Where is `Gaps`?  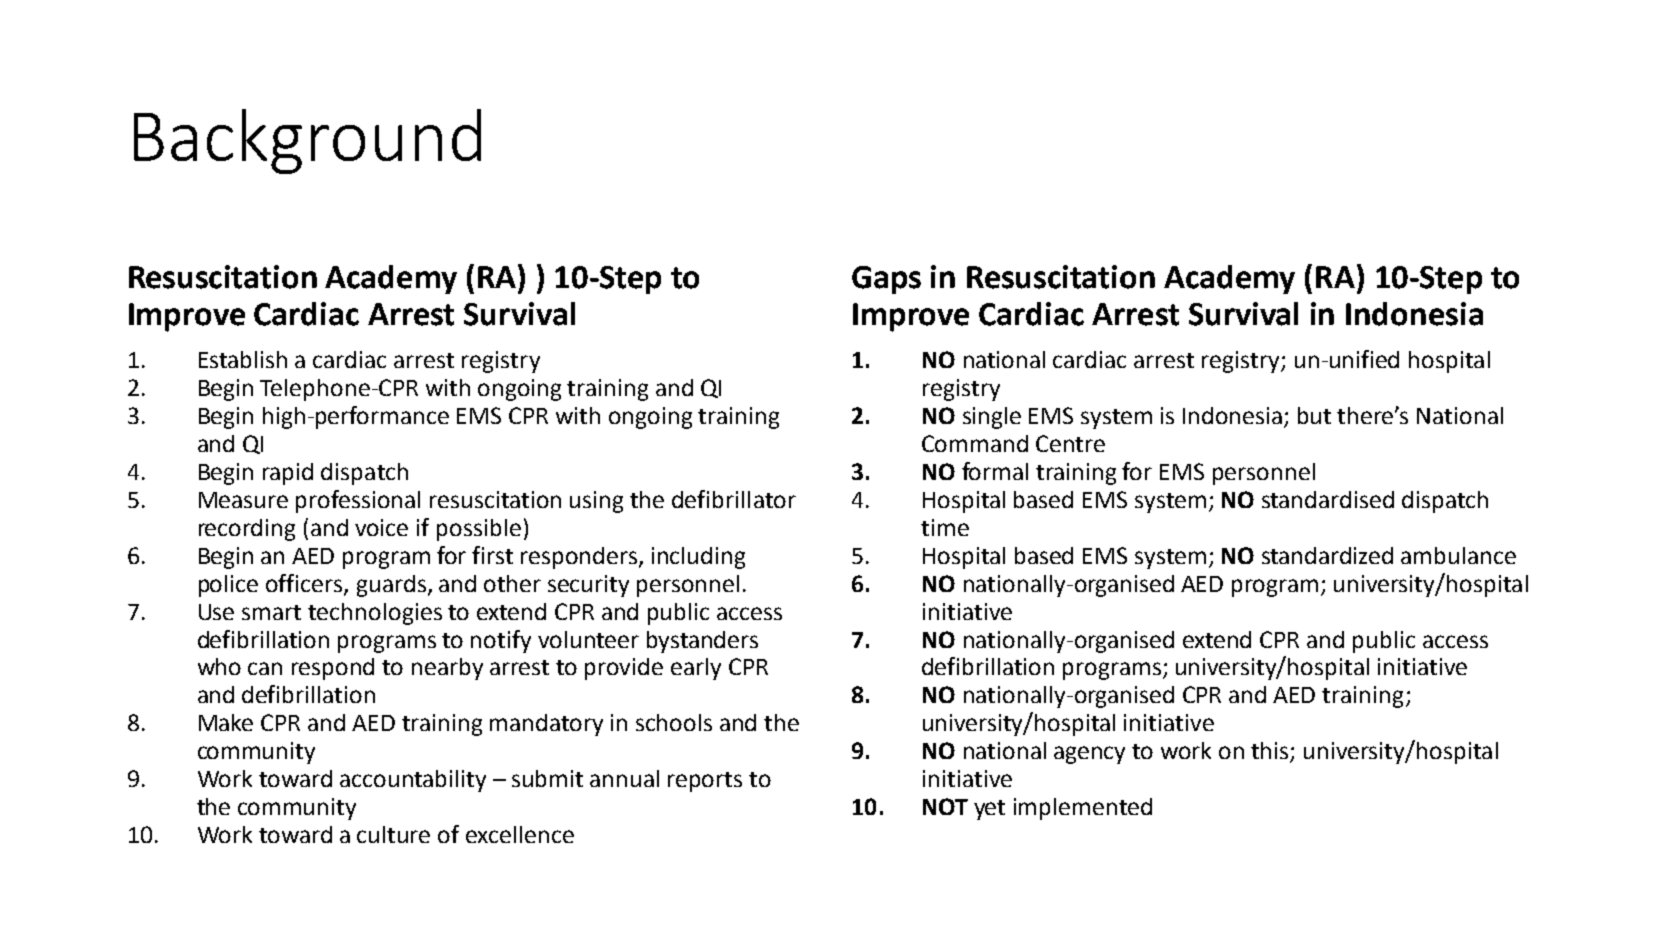 Gaps is located at coordinates (886, 280).
